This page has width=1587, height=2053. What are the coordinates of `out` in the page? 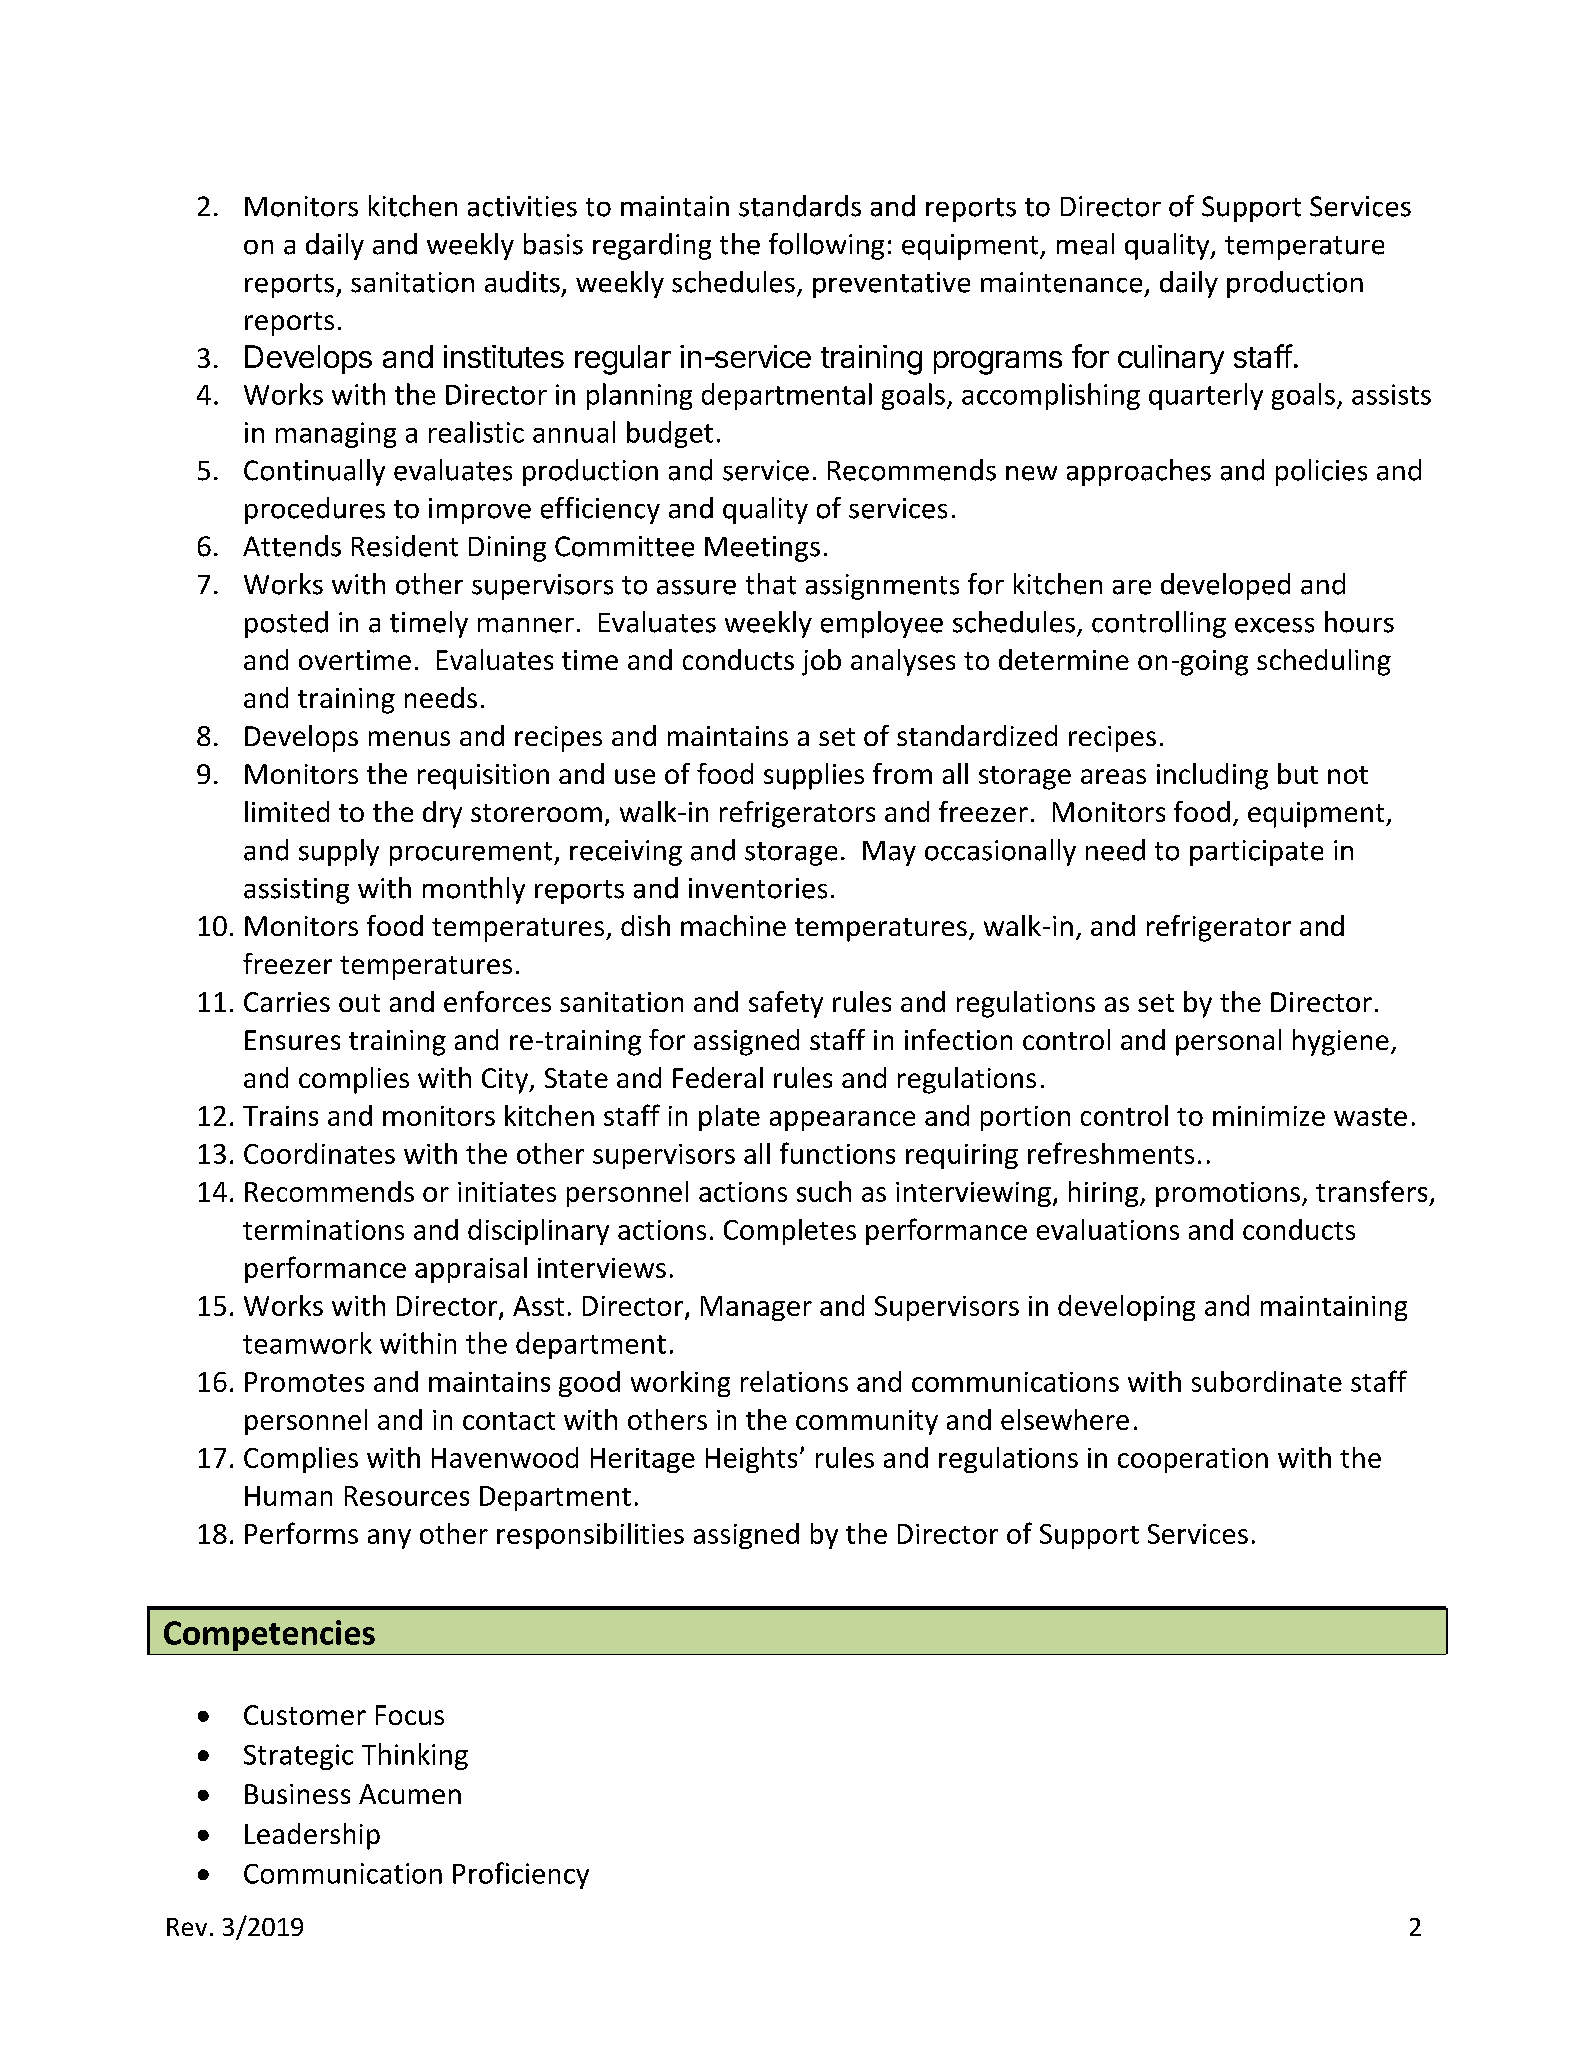 It's located at (359, 1003).
